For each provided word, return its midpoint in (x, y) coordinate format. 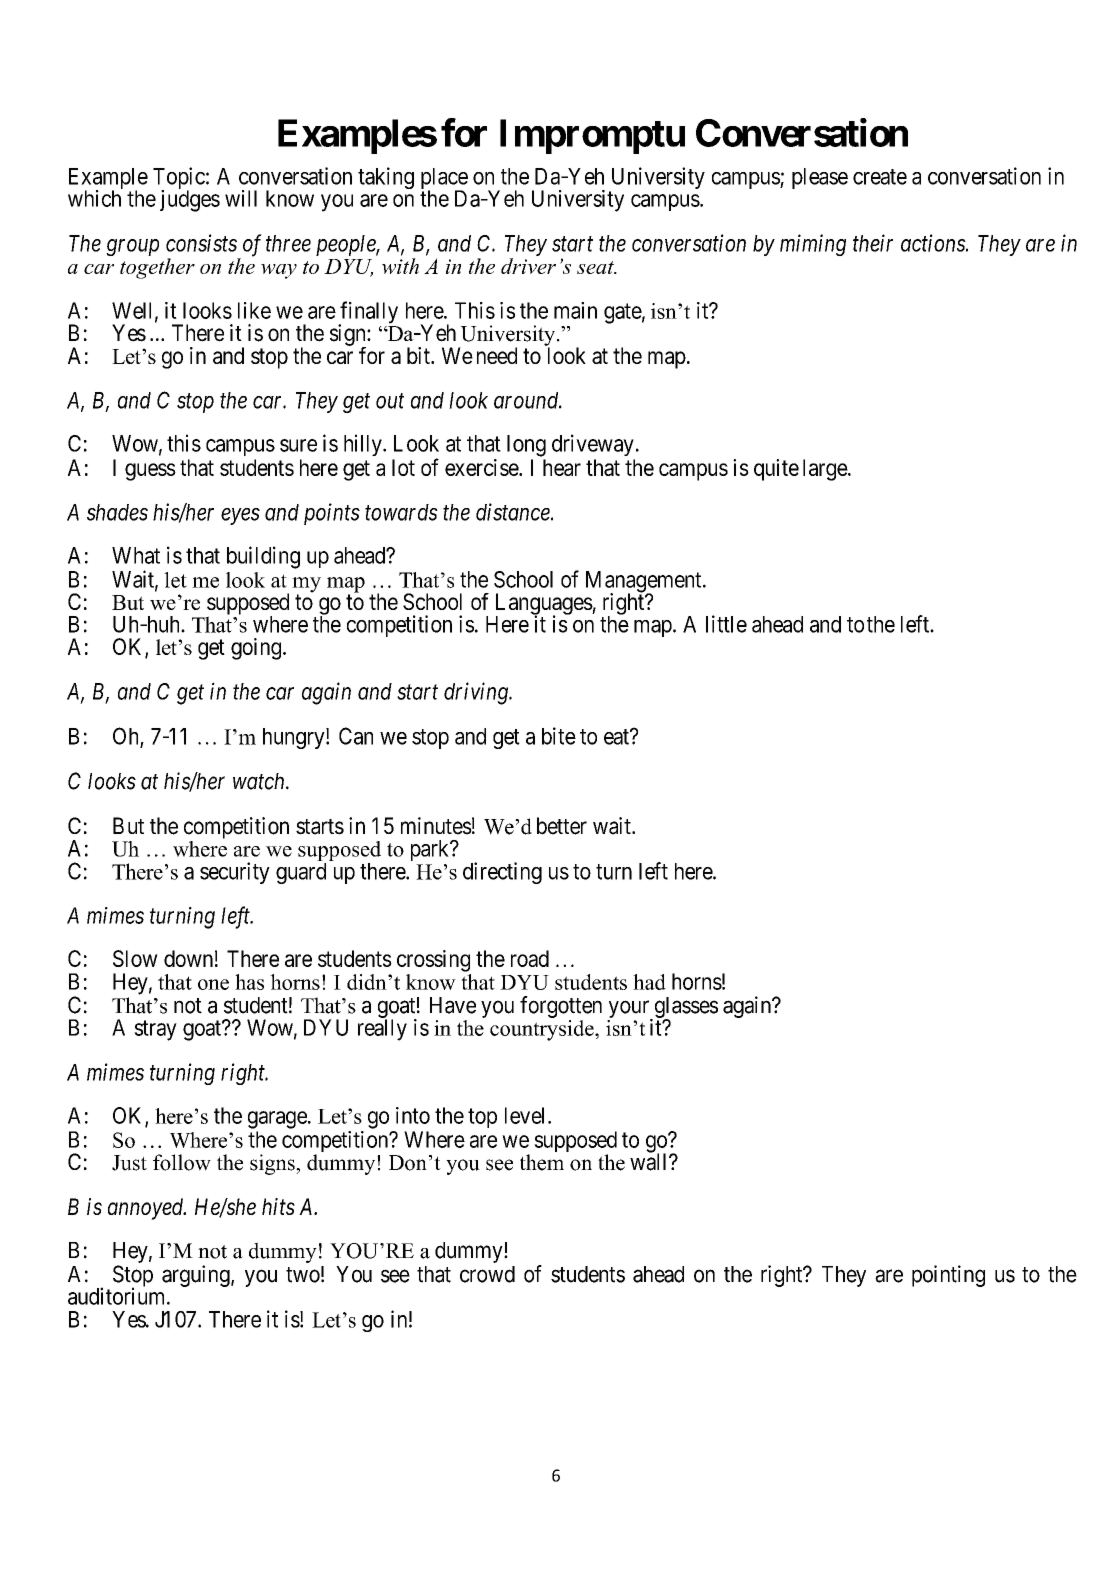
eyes (240, 516)
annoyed (147, 1209)
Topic (179, 179)
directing (502, 873)
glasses (685, 1009)
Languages (544, 605)
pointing (948, 1276)
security (235, 873)
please (820, 178)
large (826, 470)
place (444, 179)
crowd (487, 1274)
